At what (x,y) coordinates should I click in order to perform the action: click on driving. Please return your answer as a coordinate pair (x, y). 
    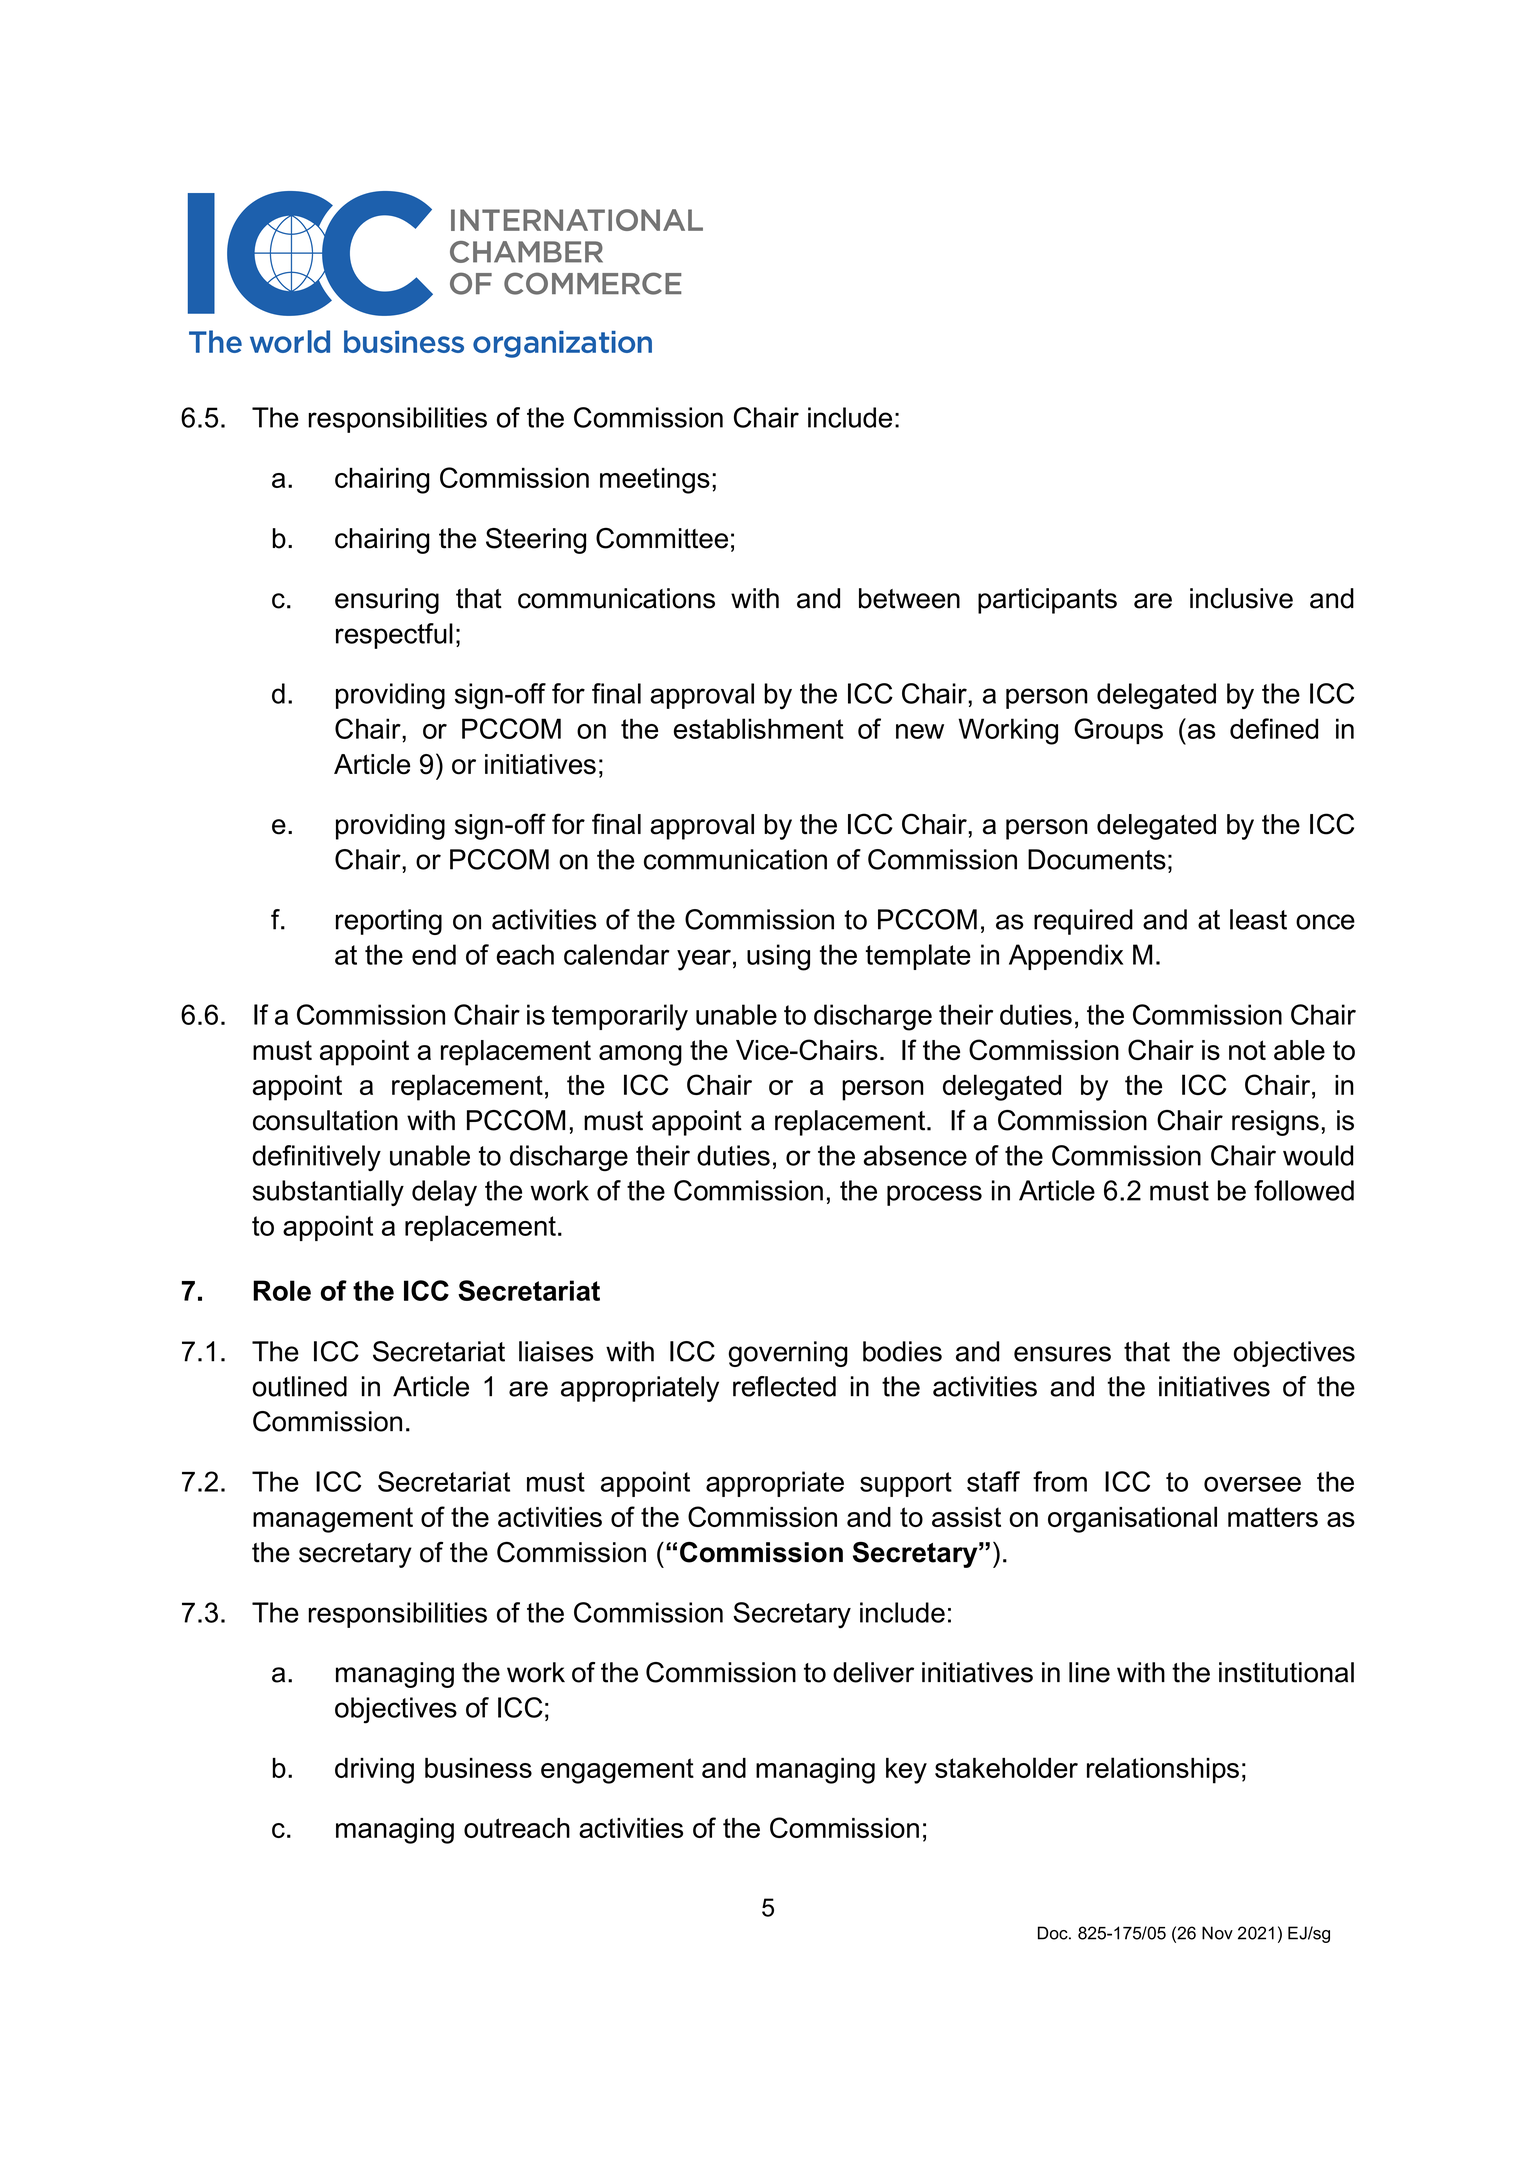
    Looking at the image, I should click on (374, 1771).
